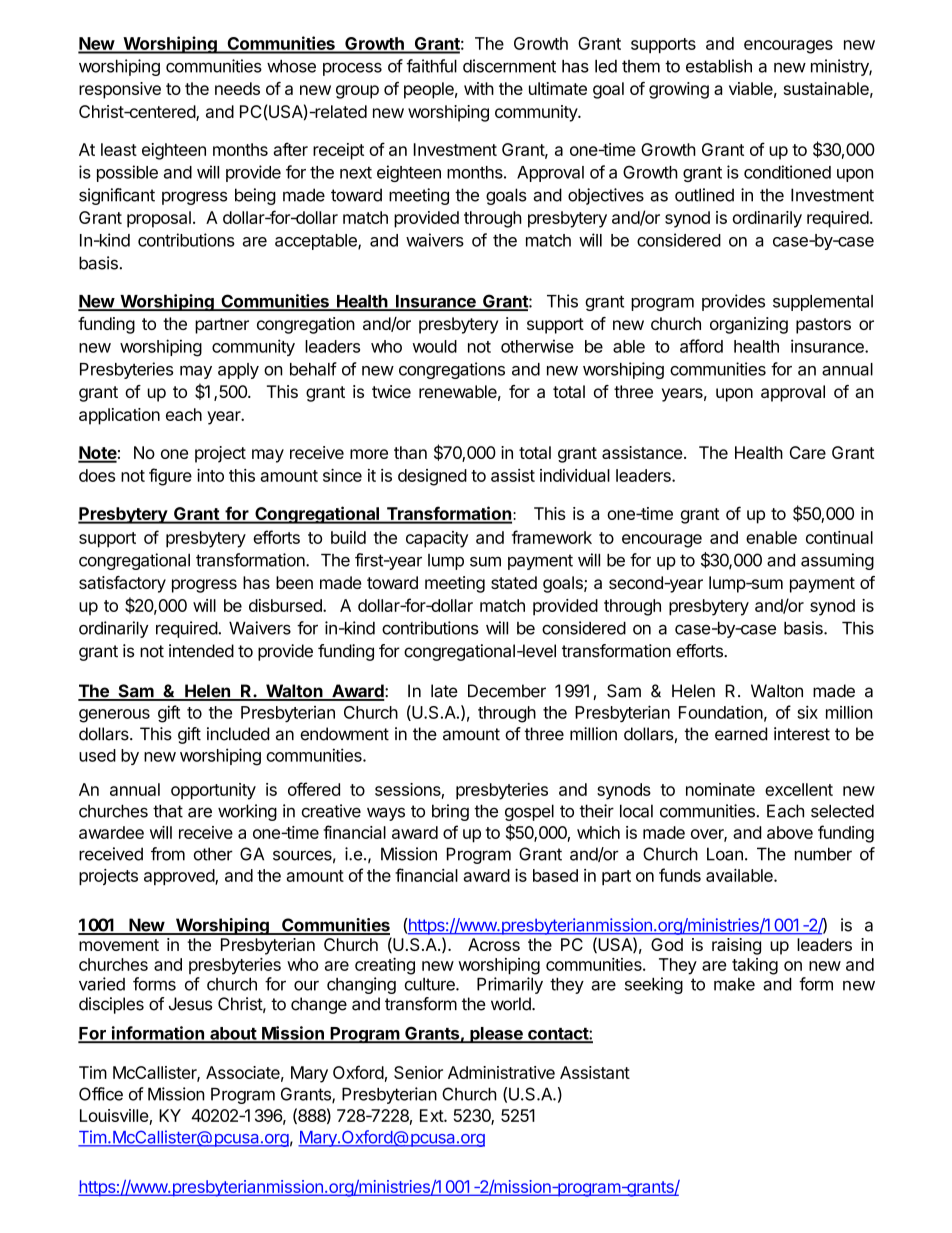  Describe the element at coordinates (501, 1072) in the screenshot. I see `Administrative` at that location.
